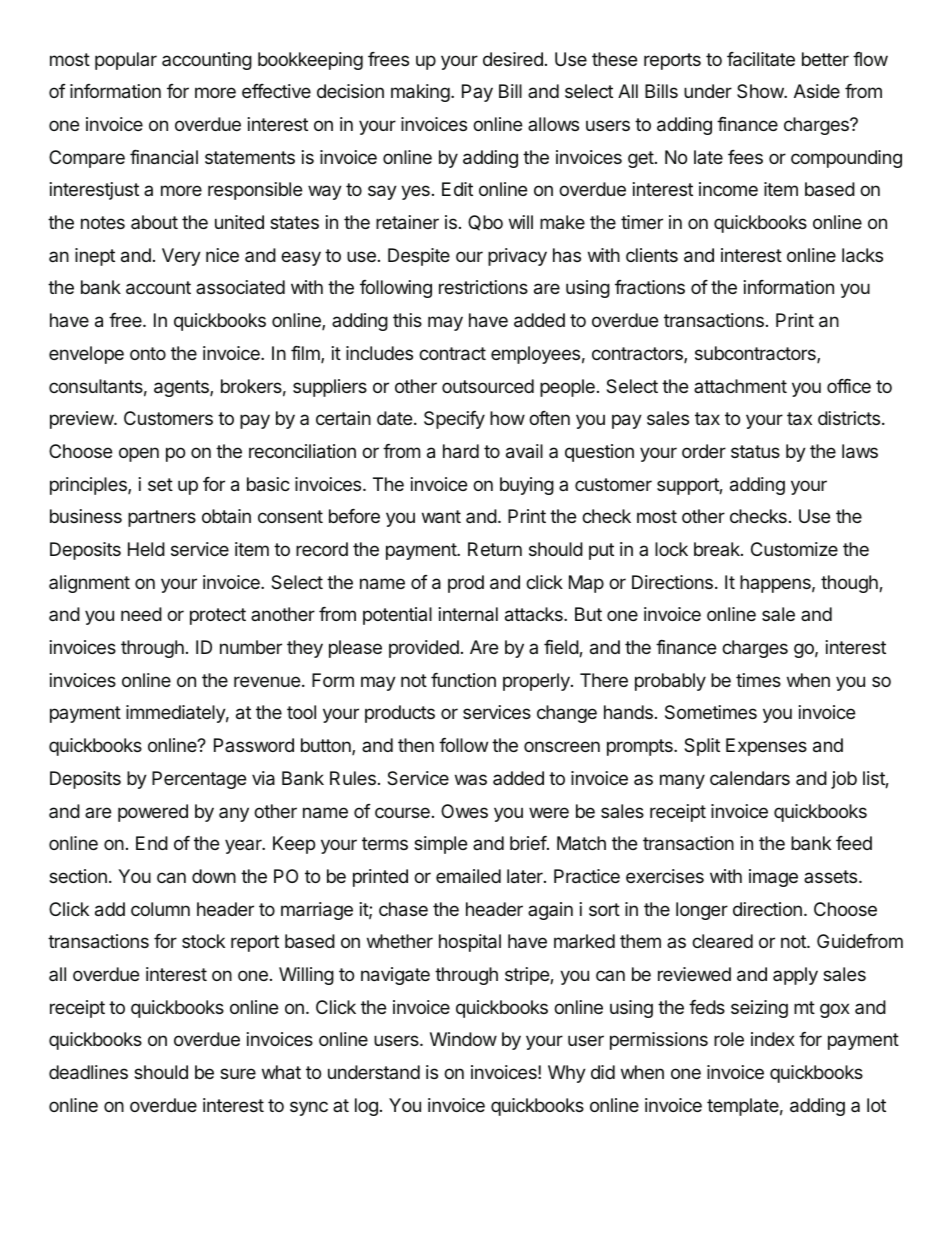  Describe the element at coordinates (463, 1039) in the screenshot. I see `Window` at that location.
